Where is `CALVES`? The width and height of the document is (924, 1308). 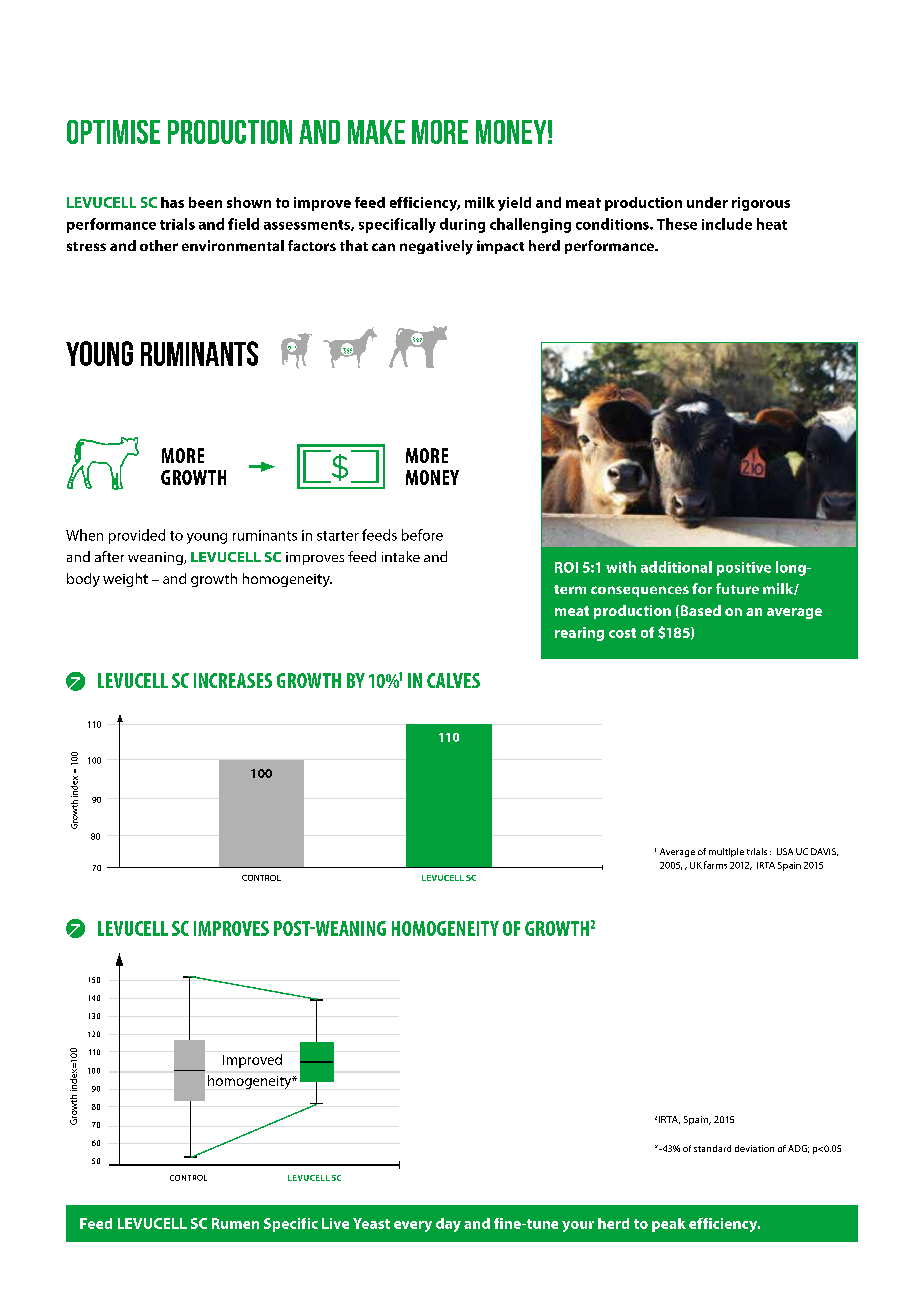 CALVES is located at coordinates (453, 680).
